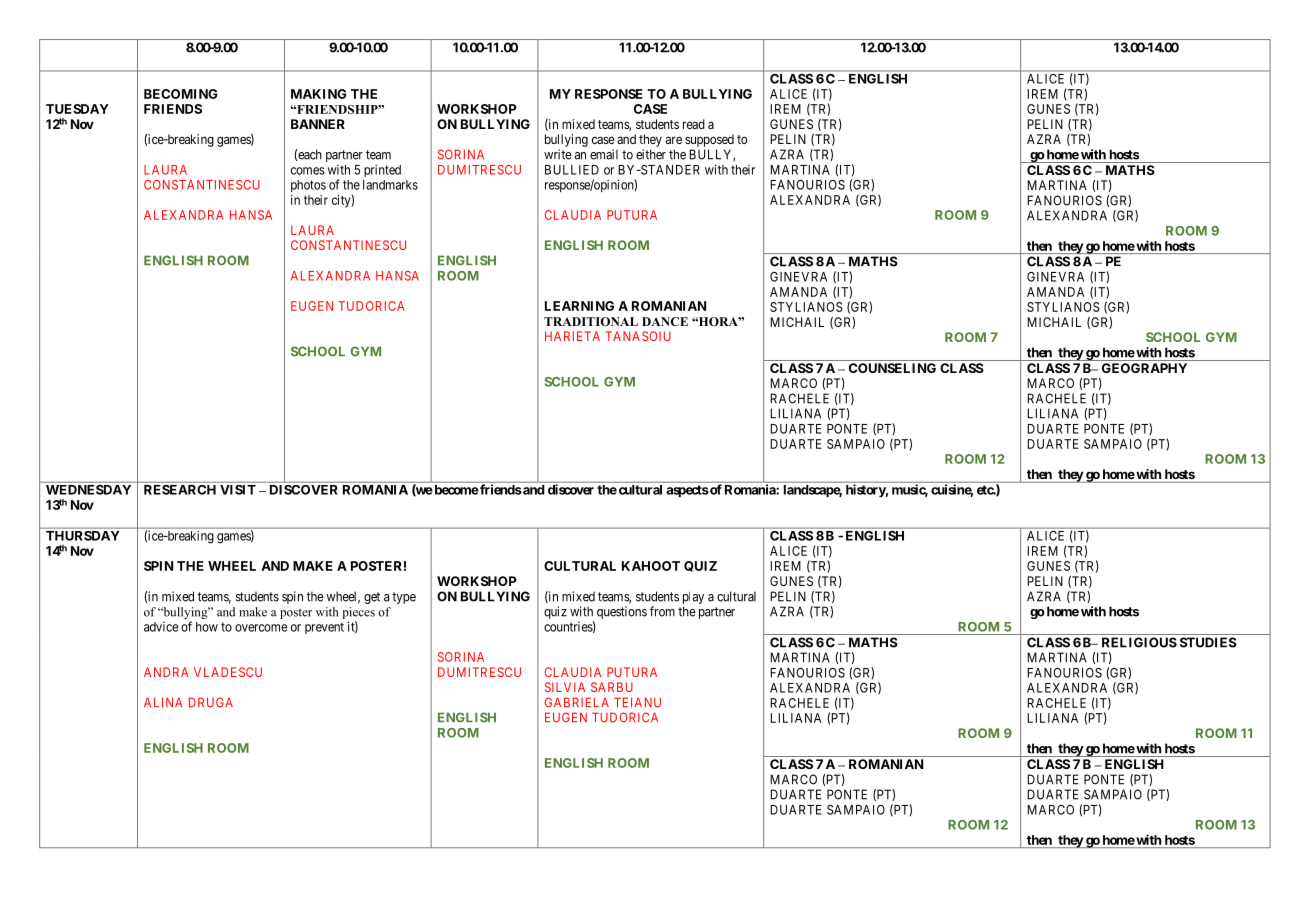  Describe the element at coordinates (1144, 368) in the page. I see `GEOGRAPHY` at that location.
